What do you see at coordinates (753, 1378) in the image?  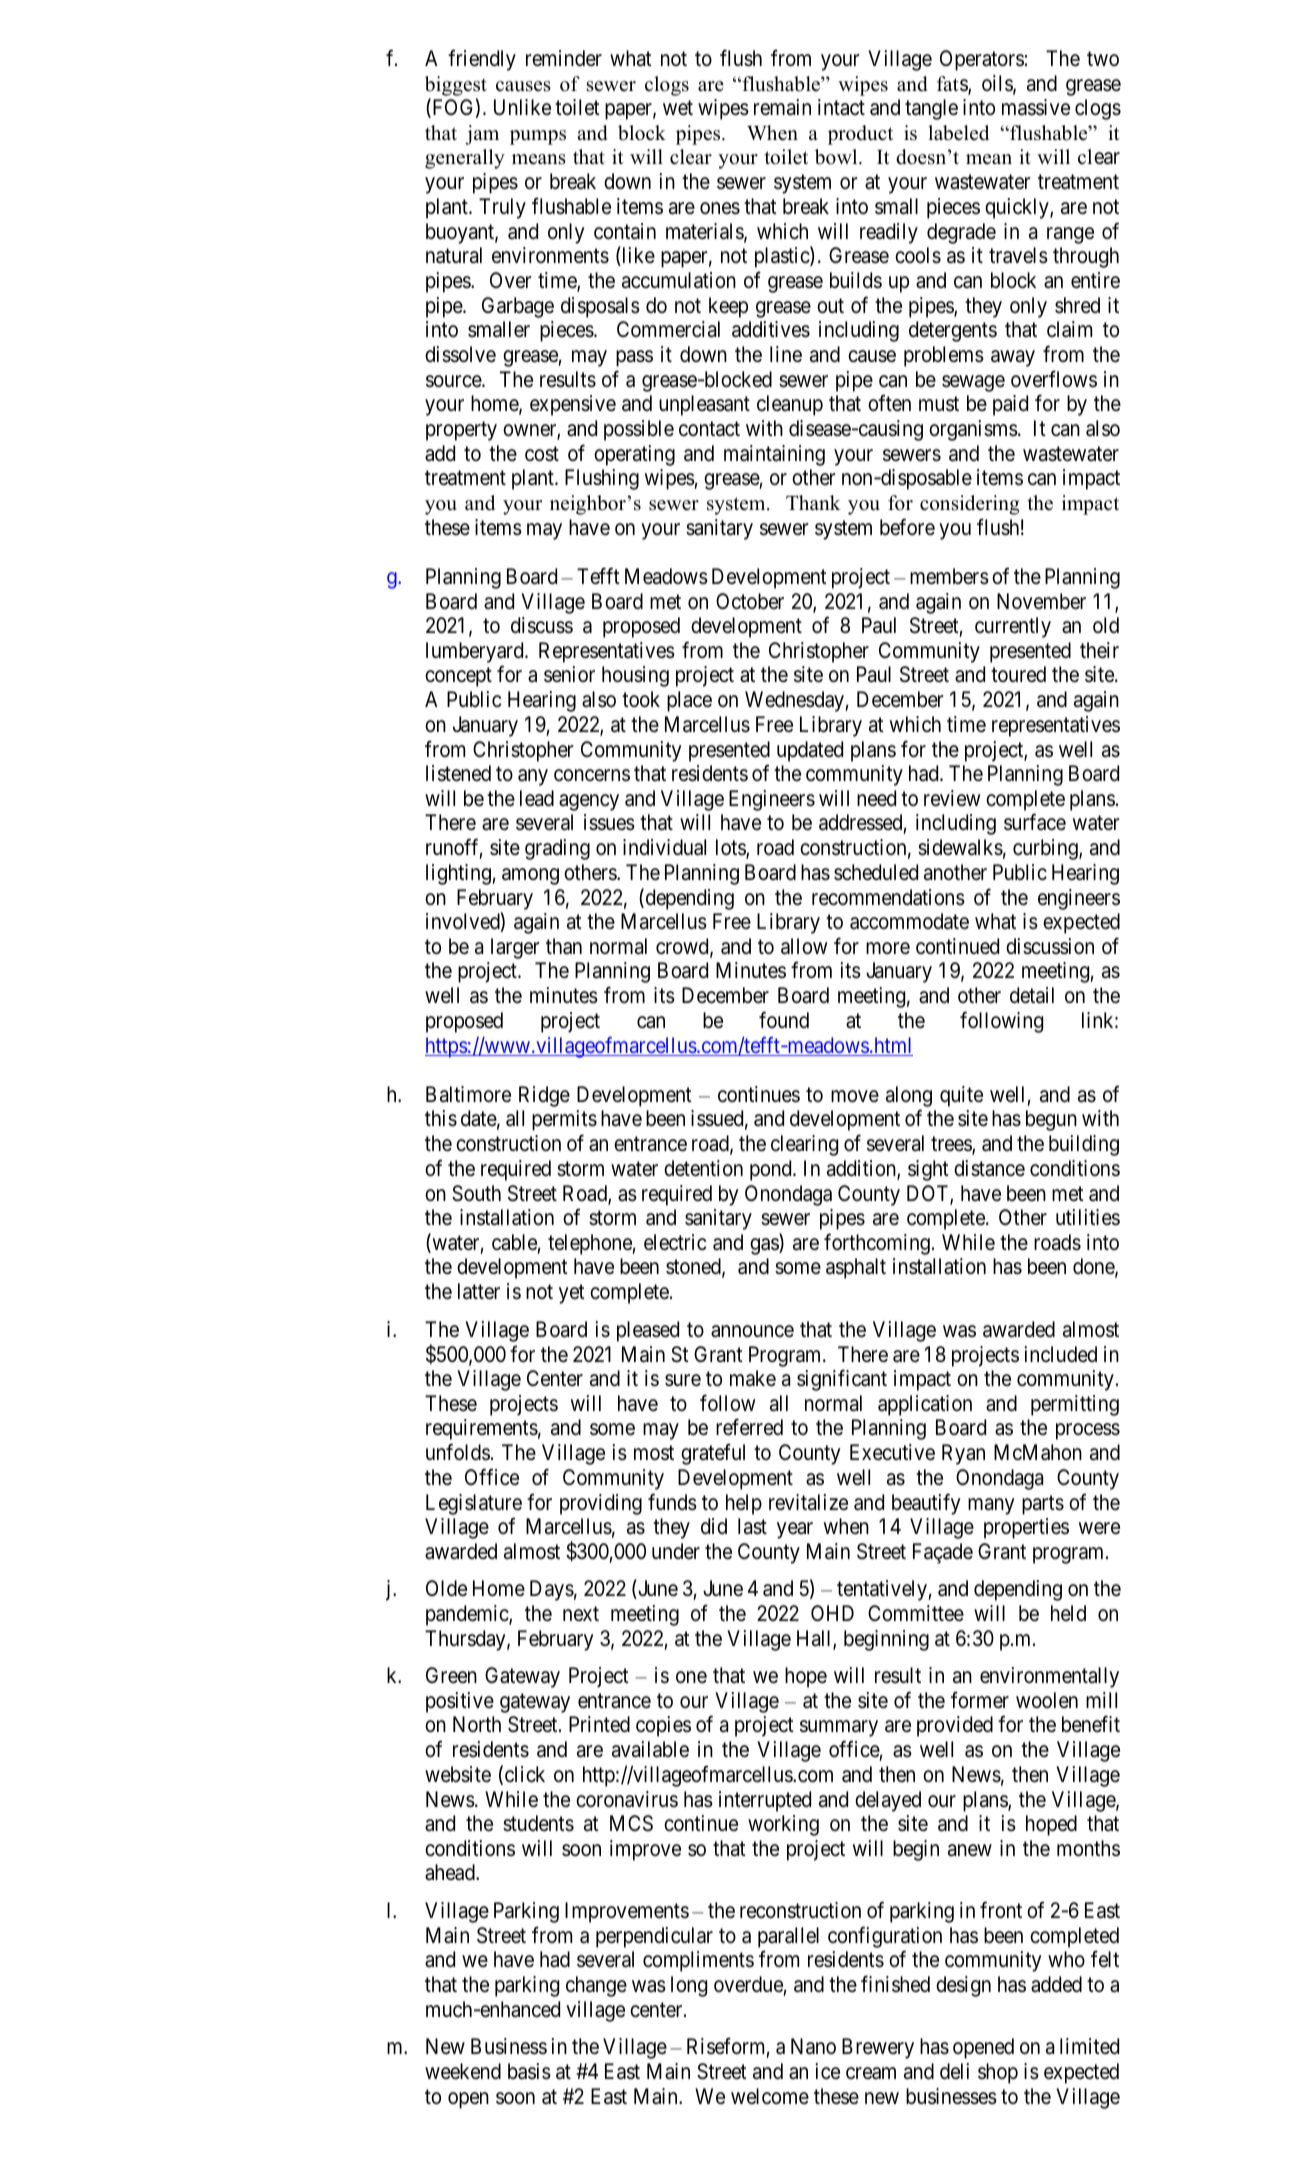 I see `make` at bounding box center [753, 1378].
